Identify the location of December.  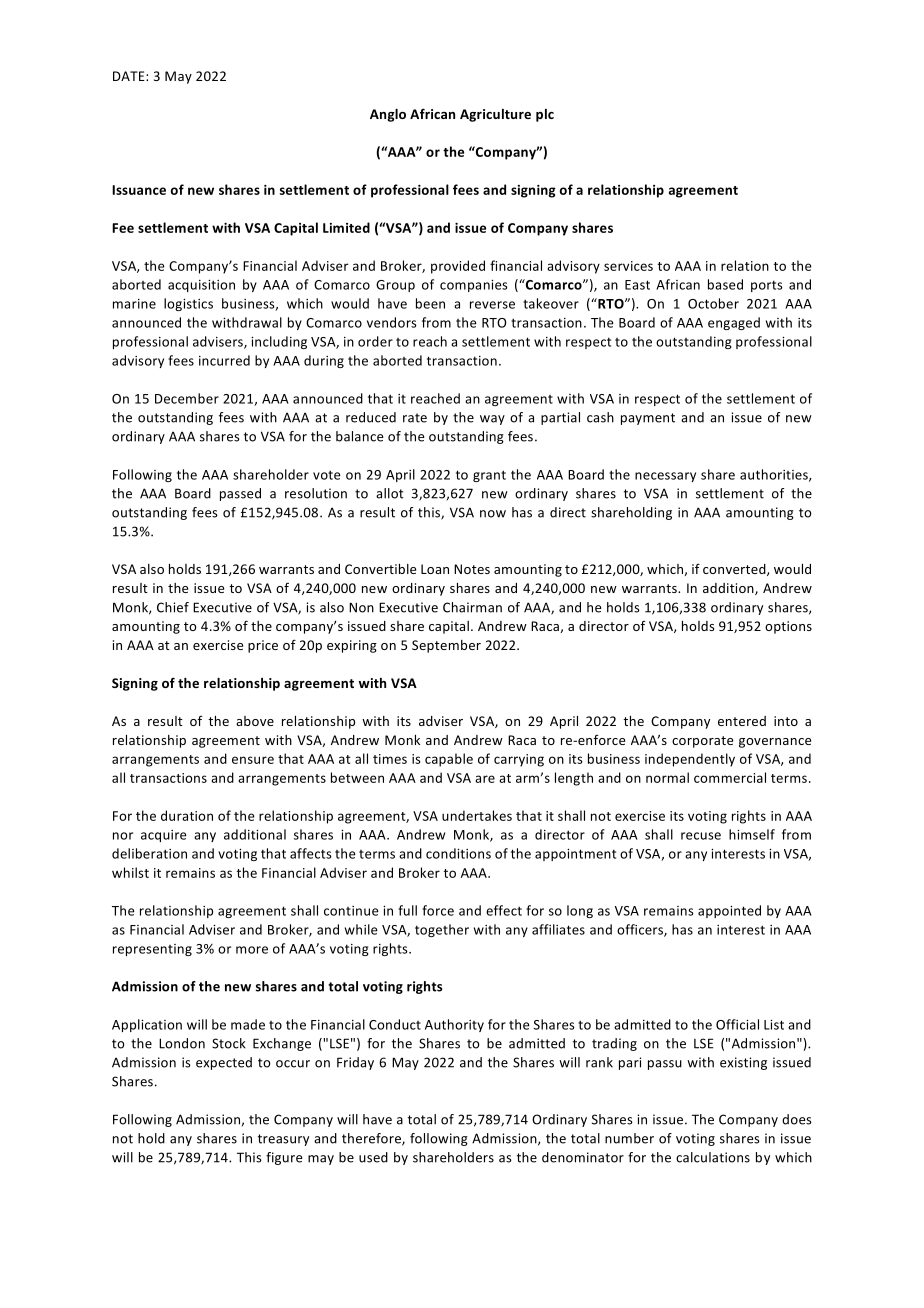
(187, 398).
